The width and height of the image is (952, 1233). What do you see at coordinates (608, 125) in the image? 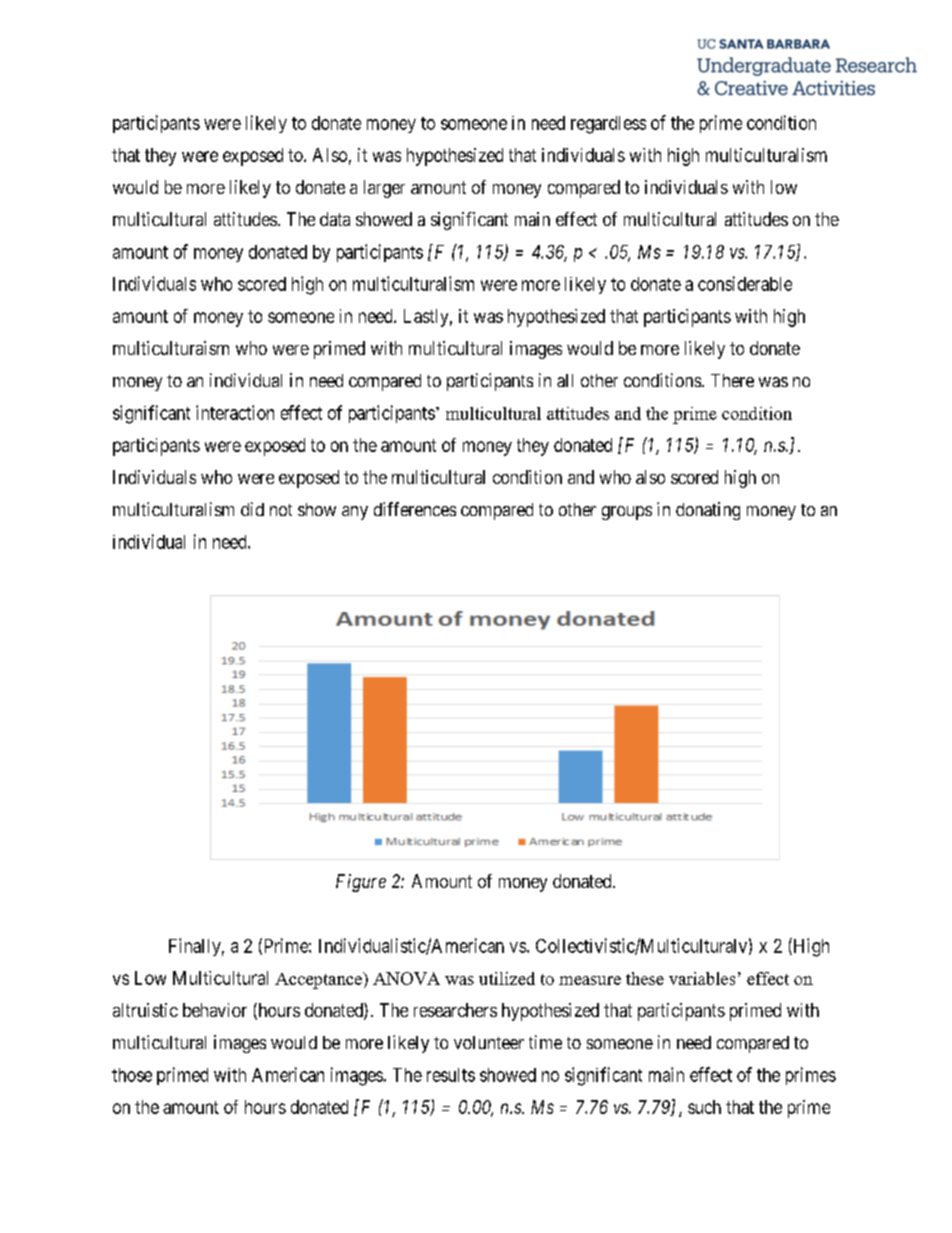
I see `regardless` at bounding box center [608, 125].
